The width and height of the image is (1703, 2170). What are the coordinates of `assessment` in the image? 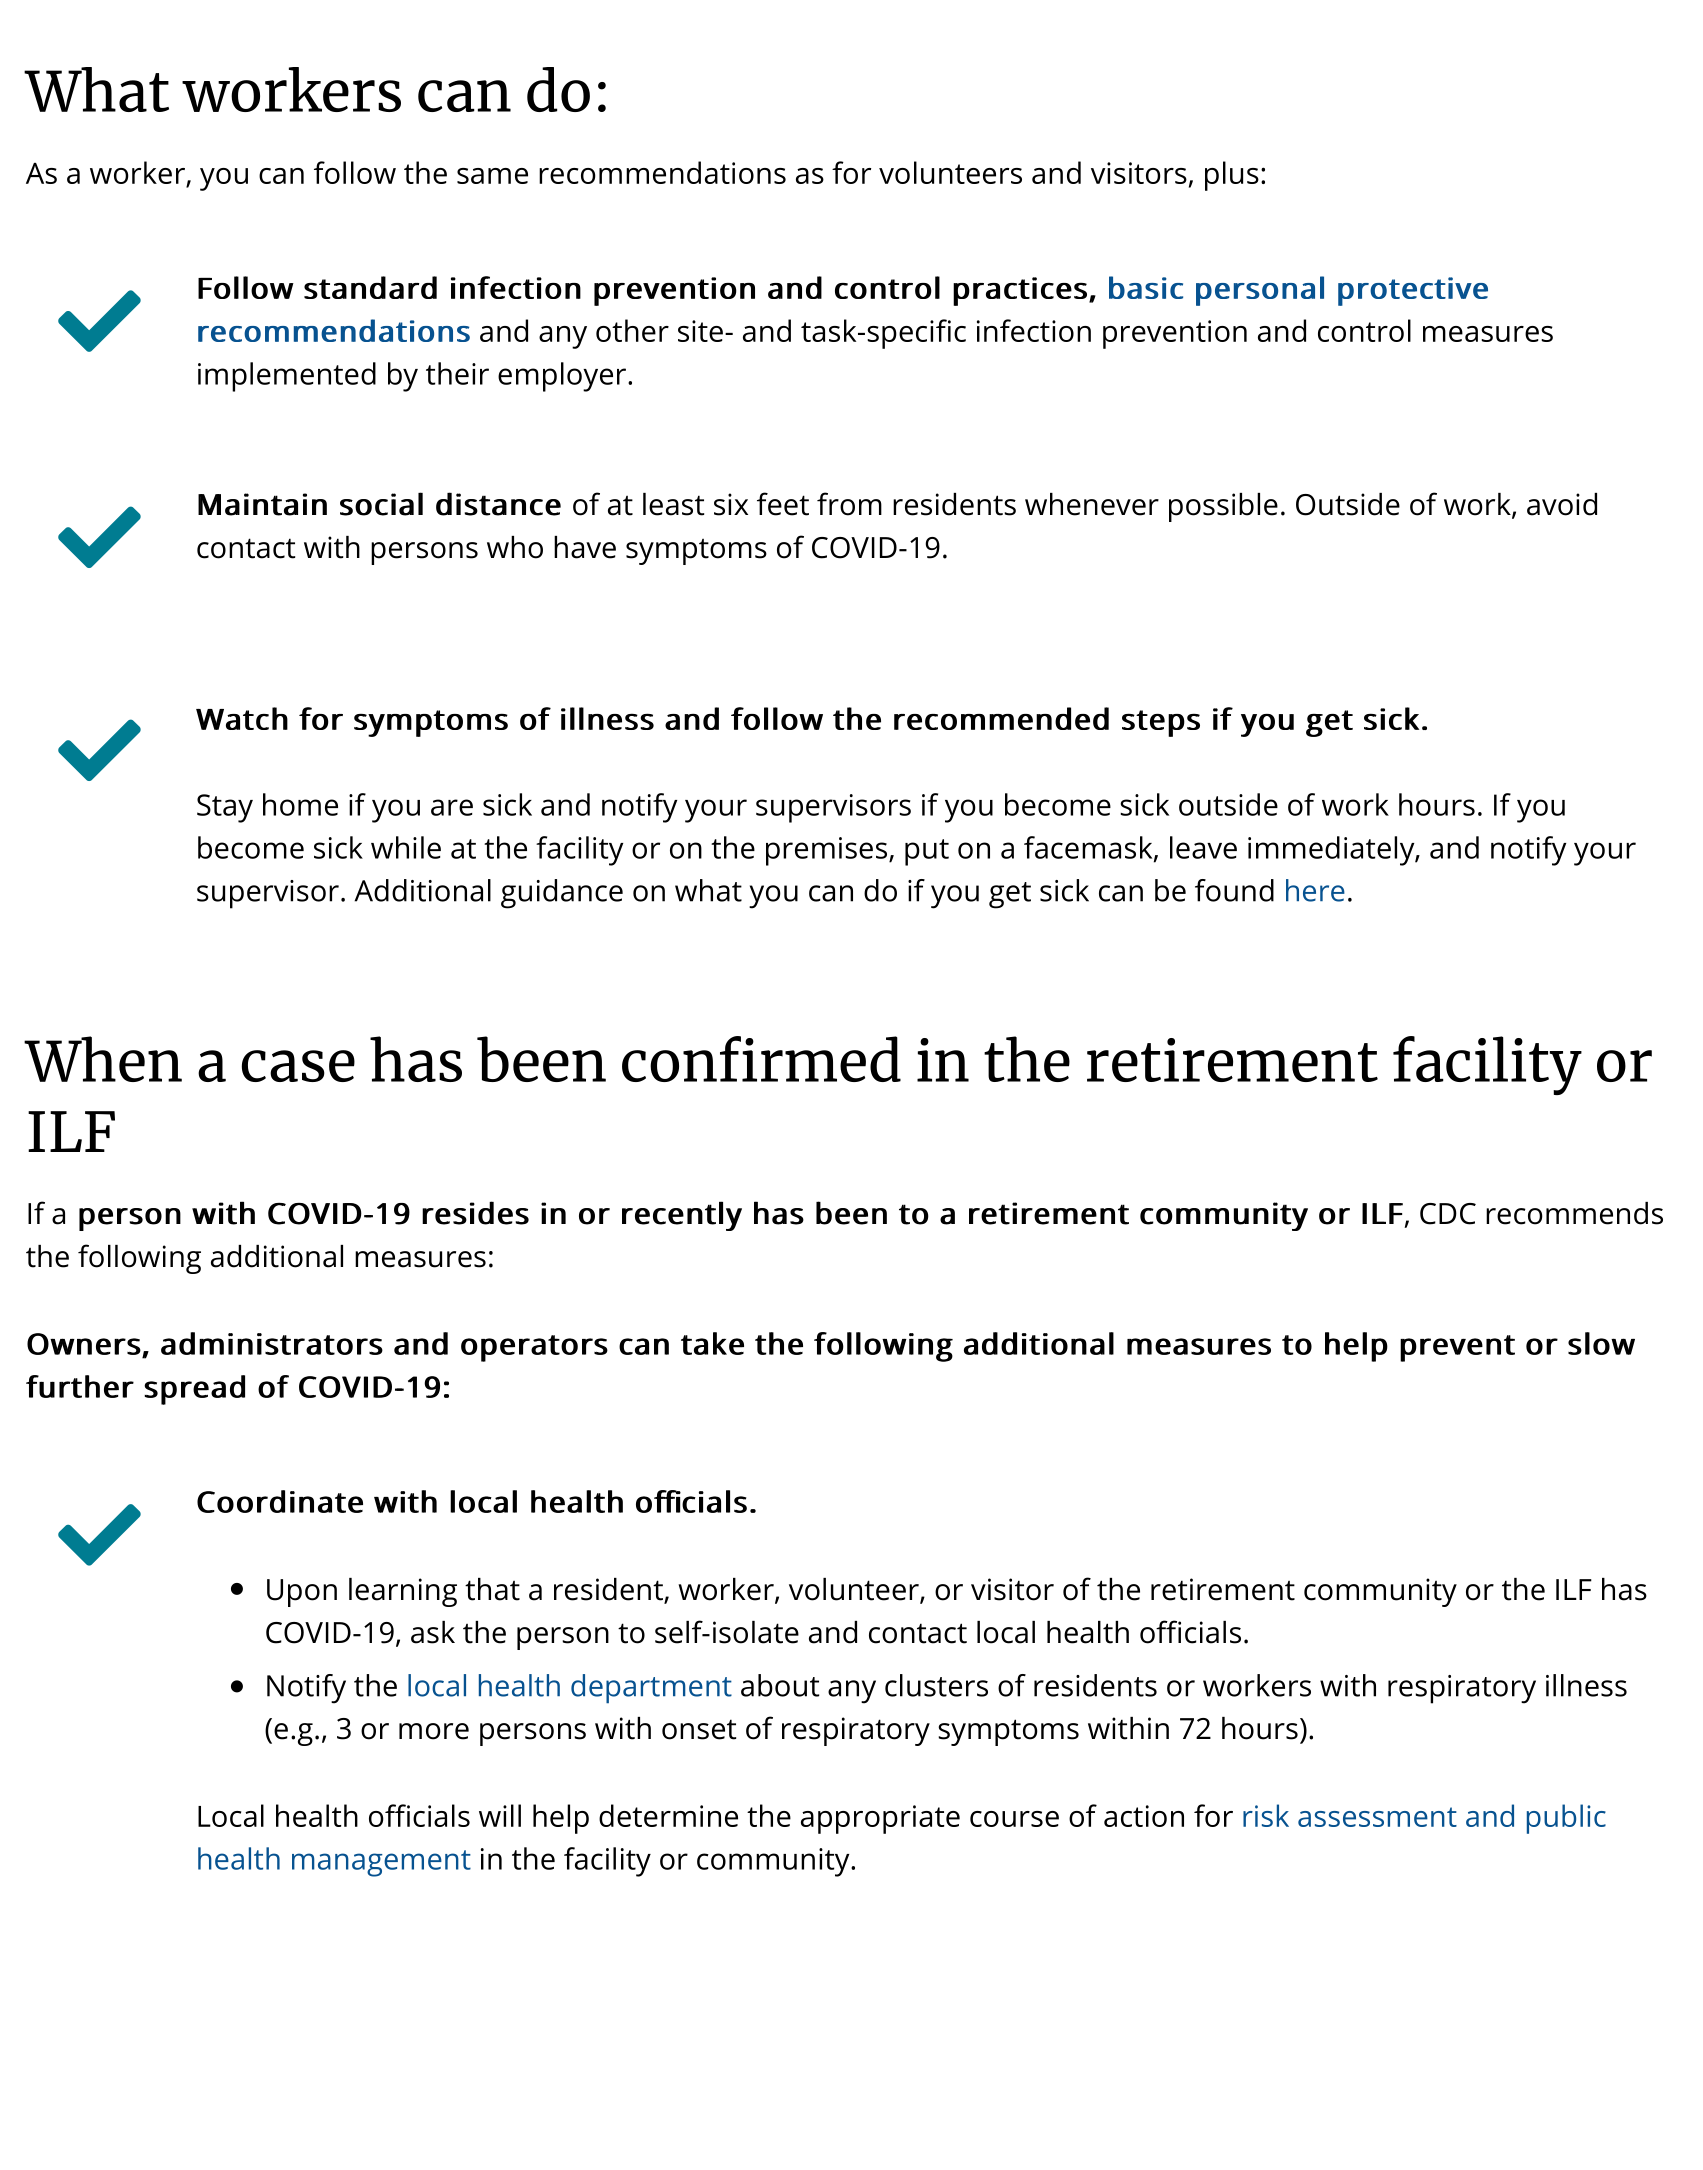 It's located at (1377, 1817).
